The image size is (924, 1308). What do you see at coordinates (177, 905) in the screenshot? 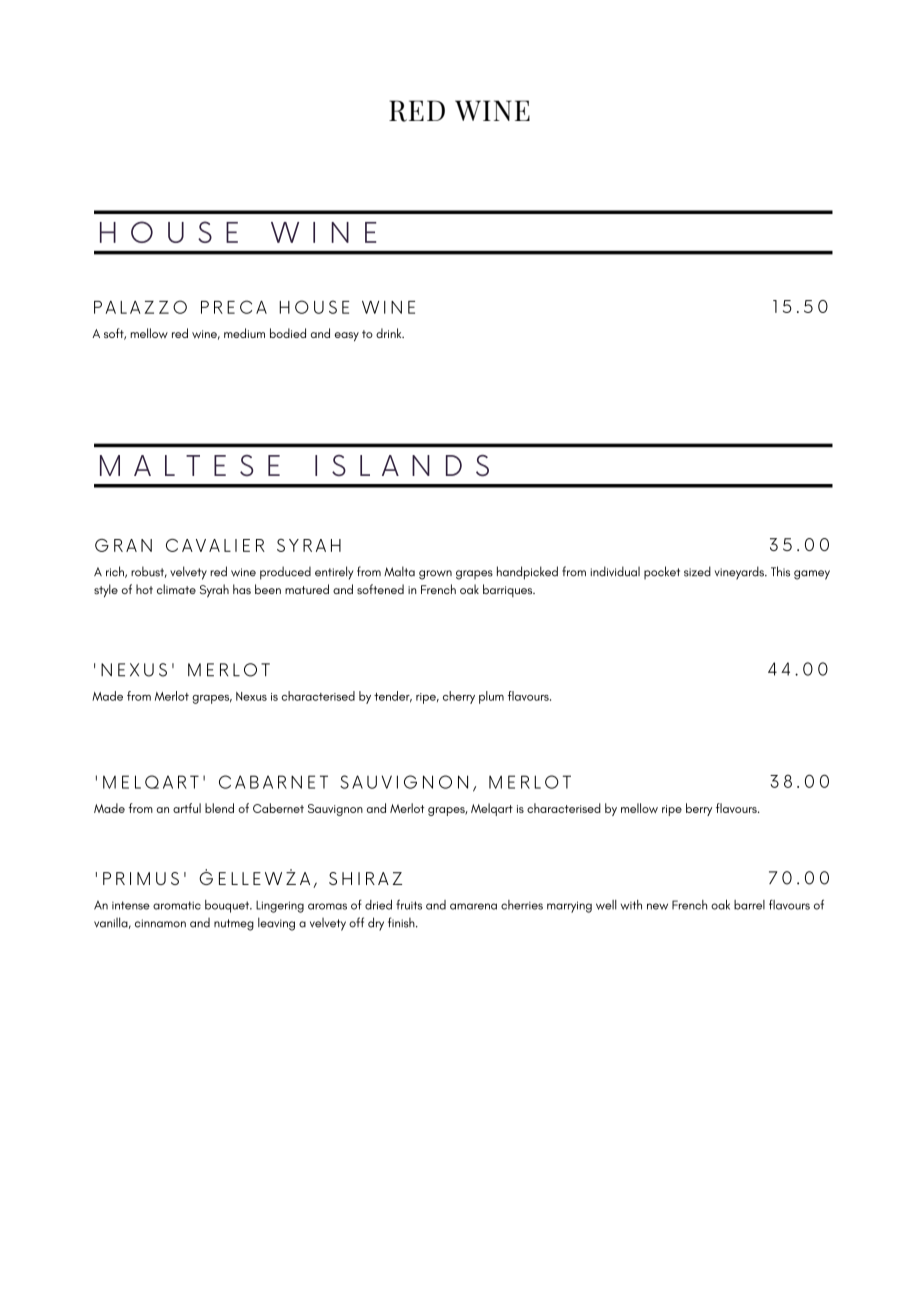
I see `aromatic` at bounding box center [177, 905].
